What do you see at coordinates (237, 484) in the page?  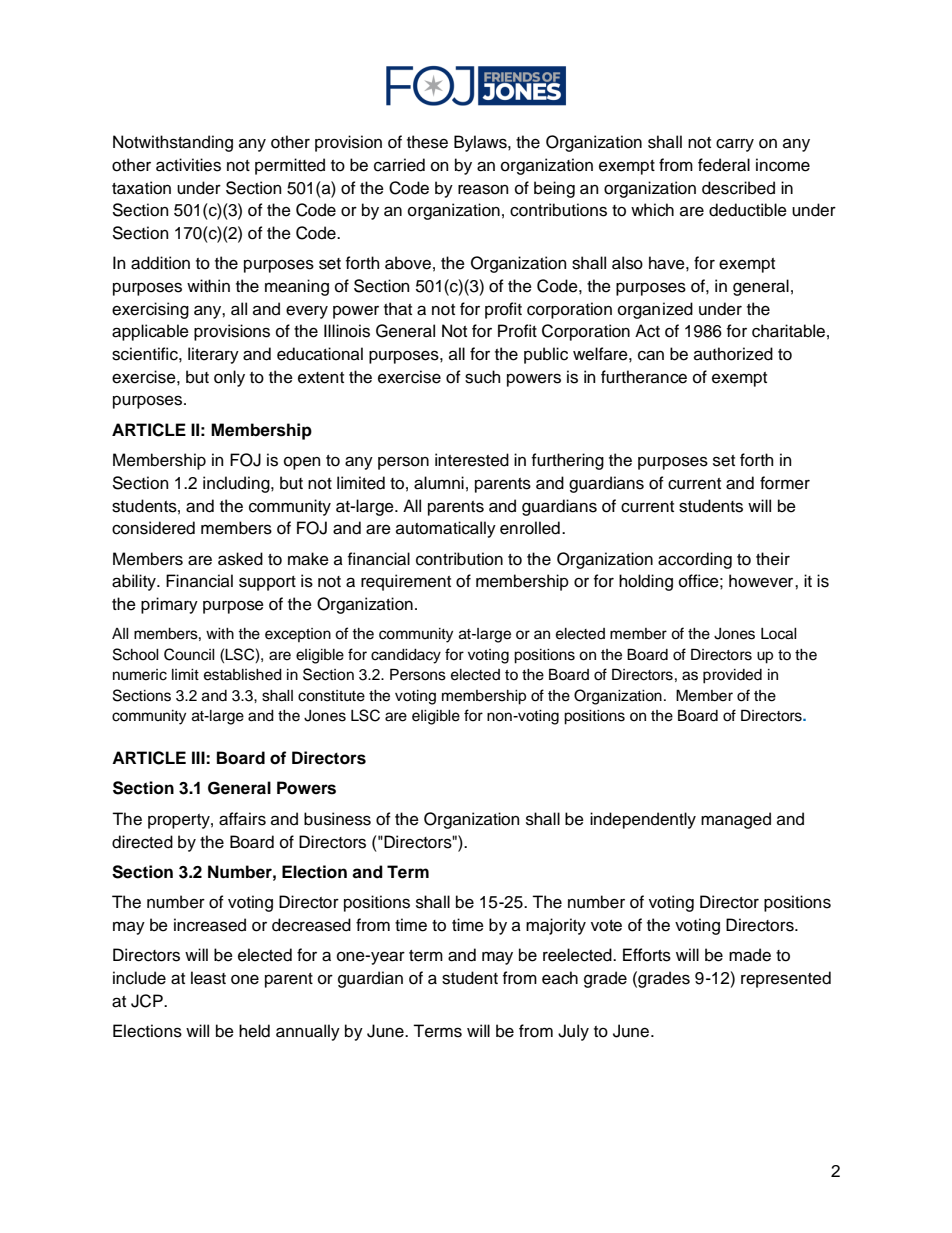 I see `including` at bounding box center [237, 484].
